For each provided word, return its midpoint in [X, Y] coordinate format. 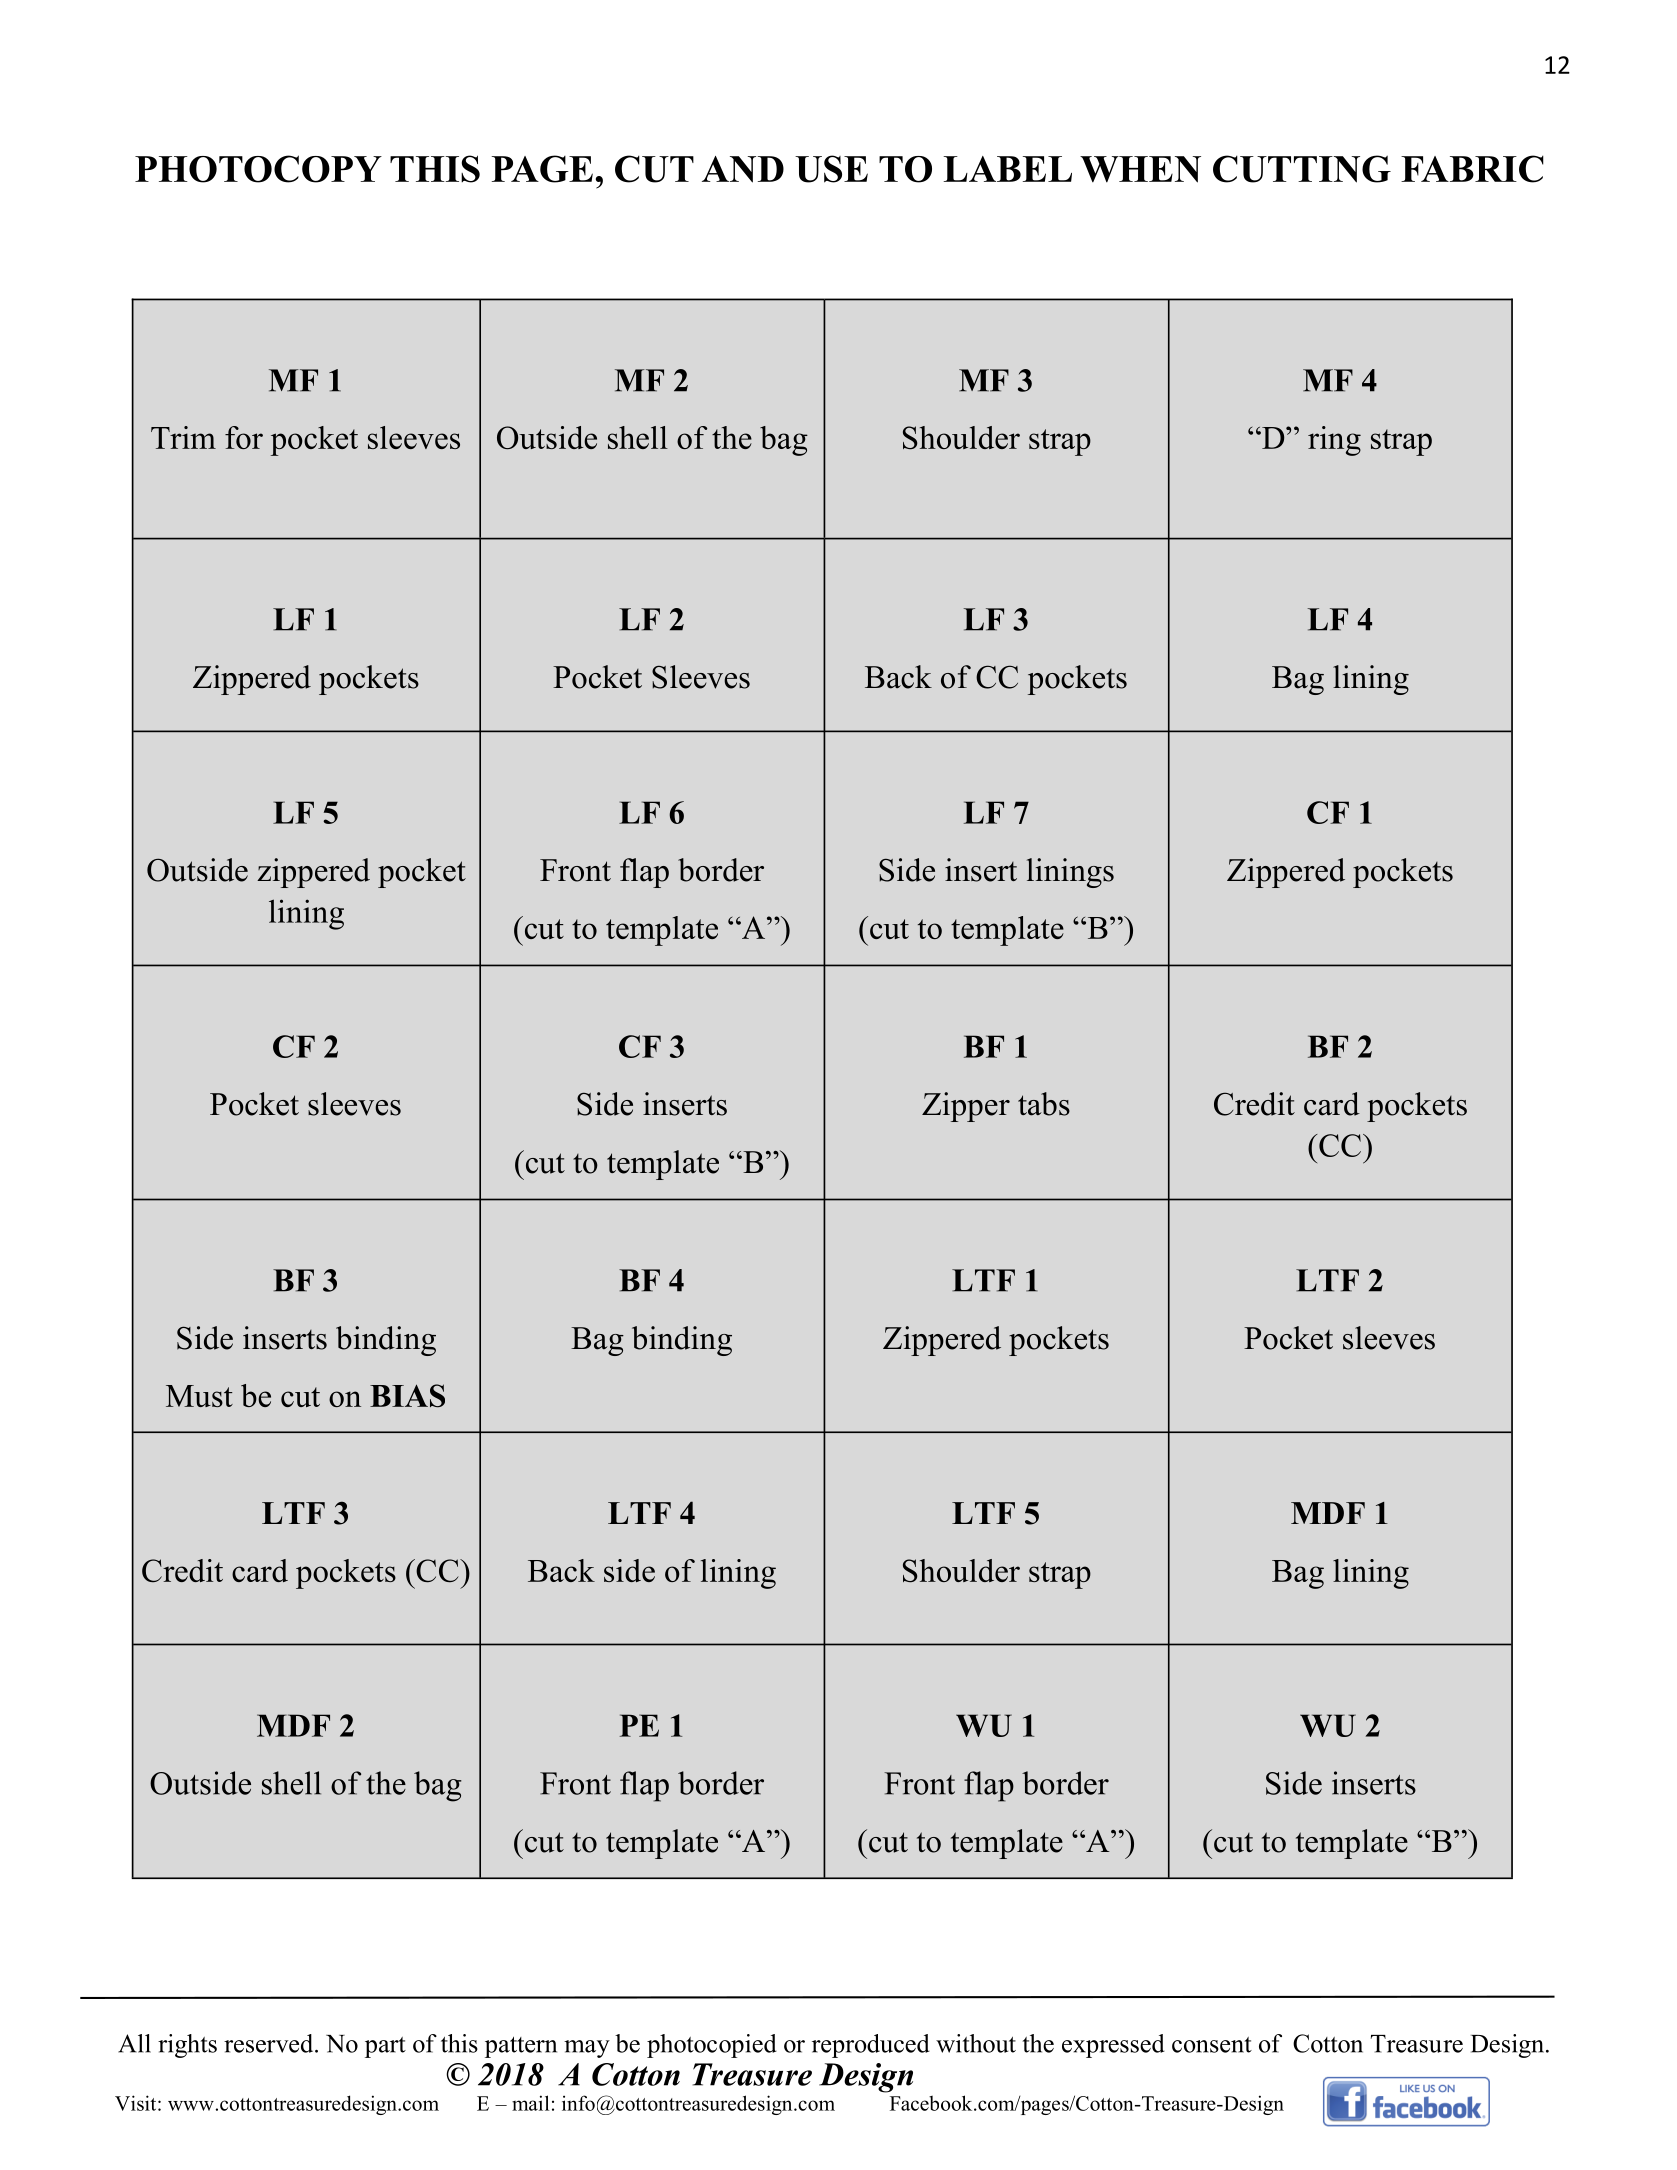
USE [831, 169]
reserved [270, 2043]
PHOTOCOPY [258, 169]
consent [1212, 2045]
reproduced [871, 2046]
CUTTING [1302, 169]
